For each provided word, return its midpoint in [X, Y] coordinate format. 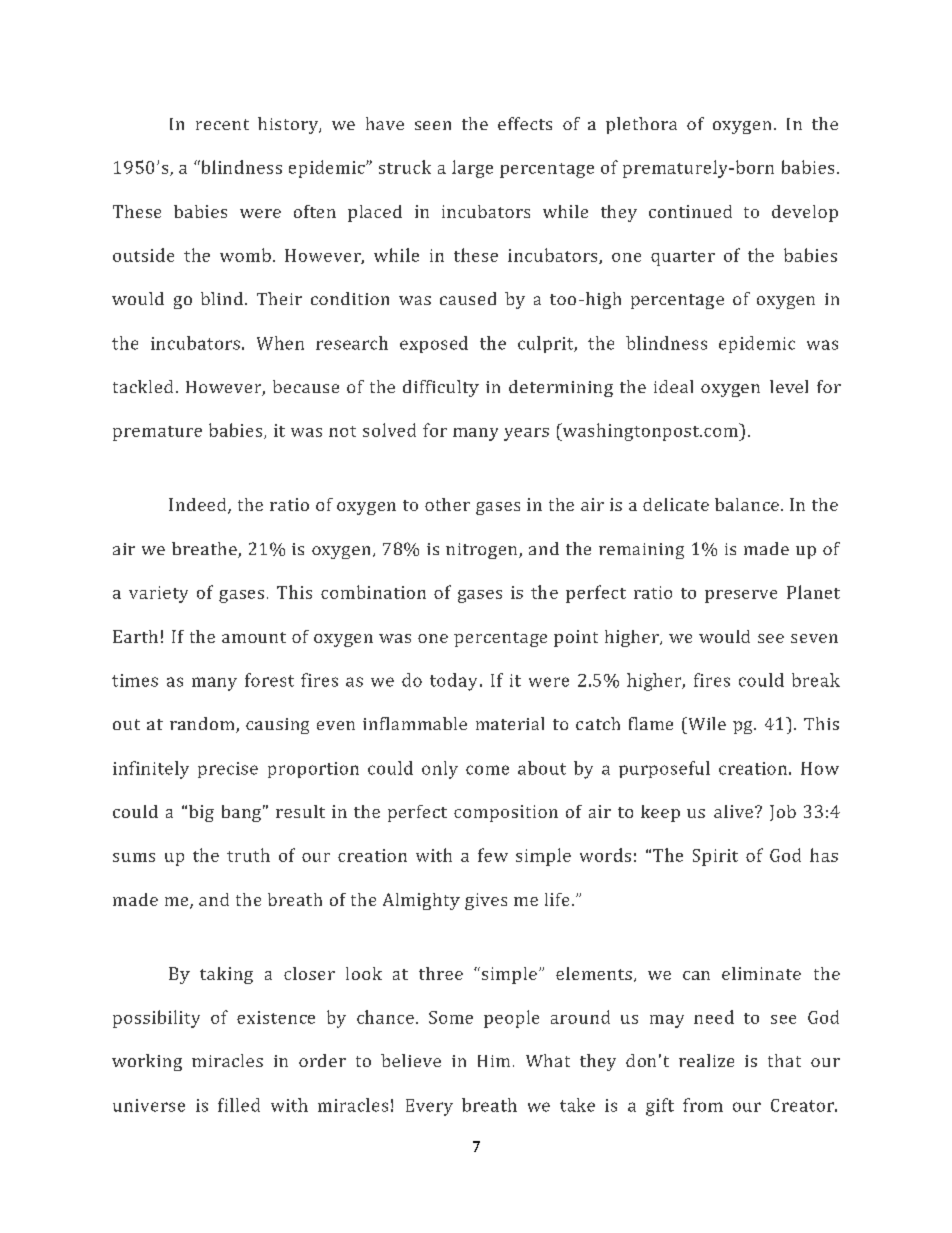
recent [222, 124]
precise [228, 770]
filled [239, 1105]
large [472, 169]
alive [733, 811]
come [487, 770]
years [526, 434]
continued [690, 211]
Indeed [199, 506]
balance [747, 504]
